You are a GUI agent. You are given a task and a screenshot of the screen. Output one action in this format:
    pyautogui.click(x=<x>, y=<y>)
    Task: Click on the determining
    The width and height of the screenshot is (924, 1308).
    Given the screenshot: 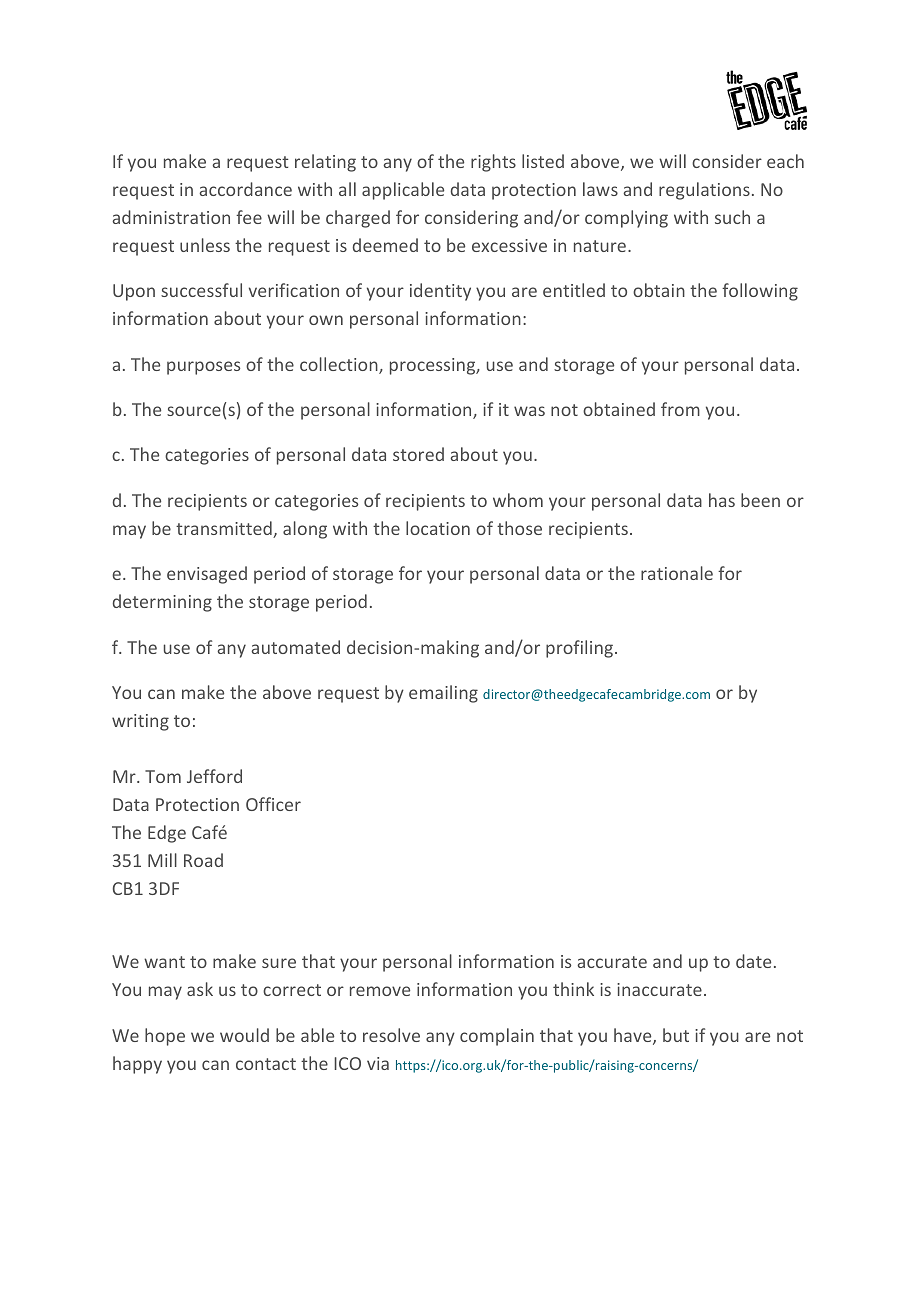 What is the action you would take?
    pyautogui.click(x=162, y=603)
